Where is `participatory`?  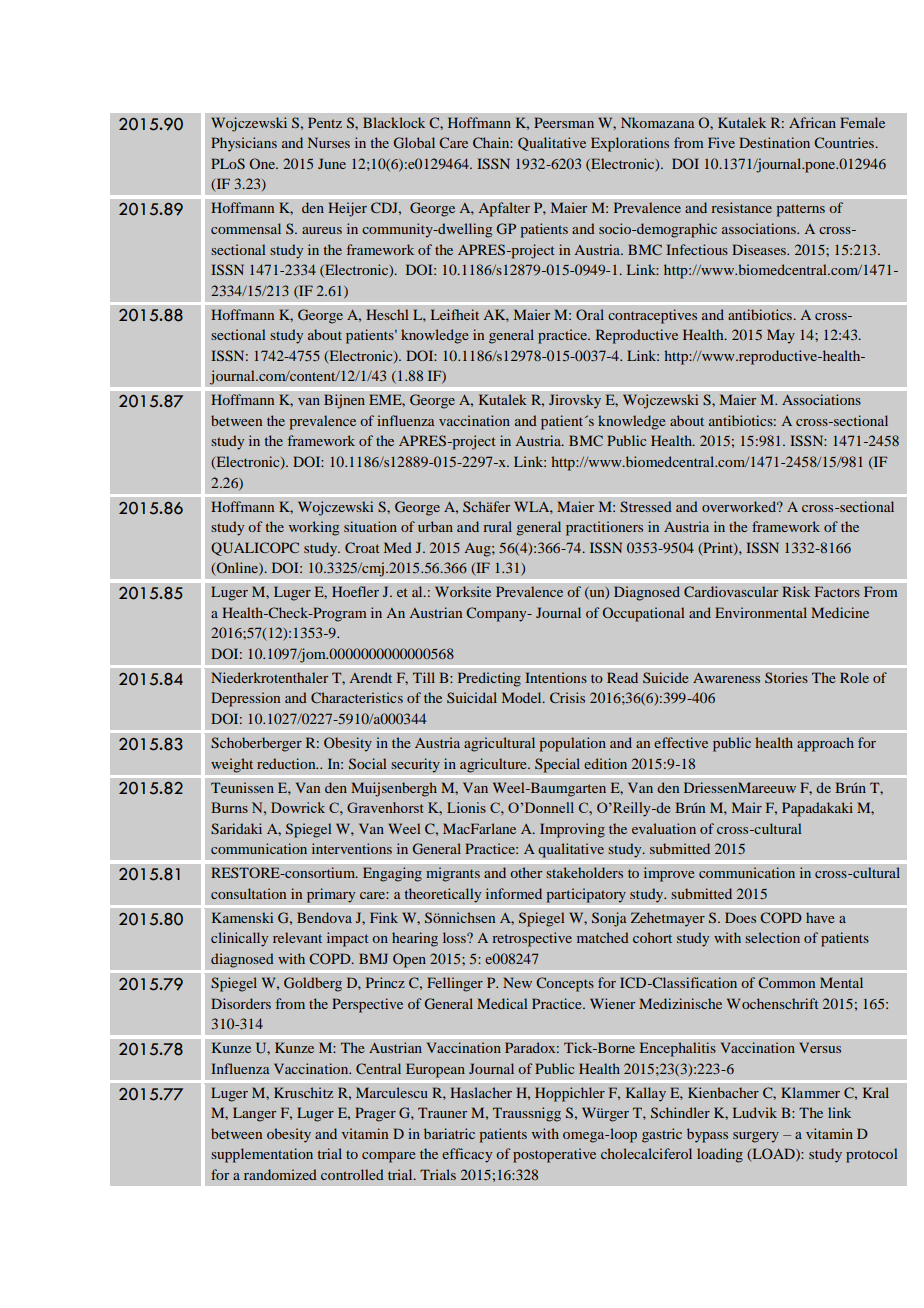 participatory is located at coordinates (586, 895).
